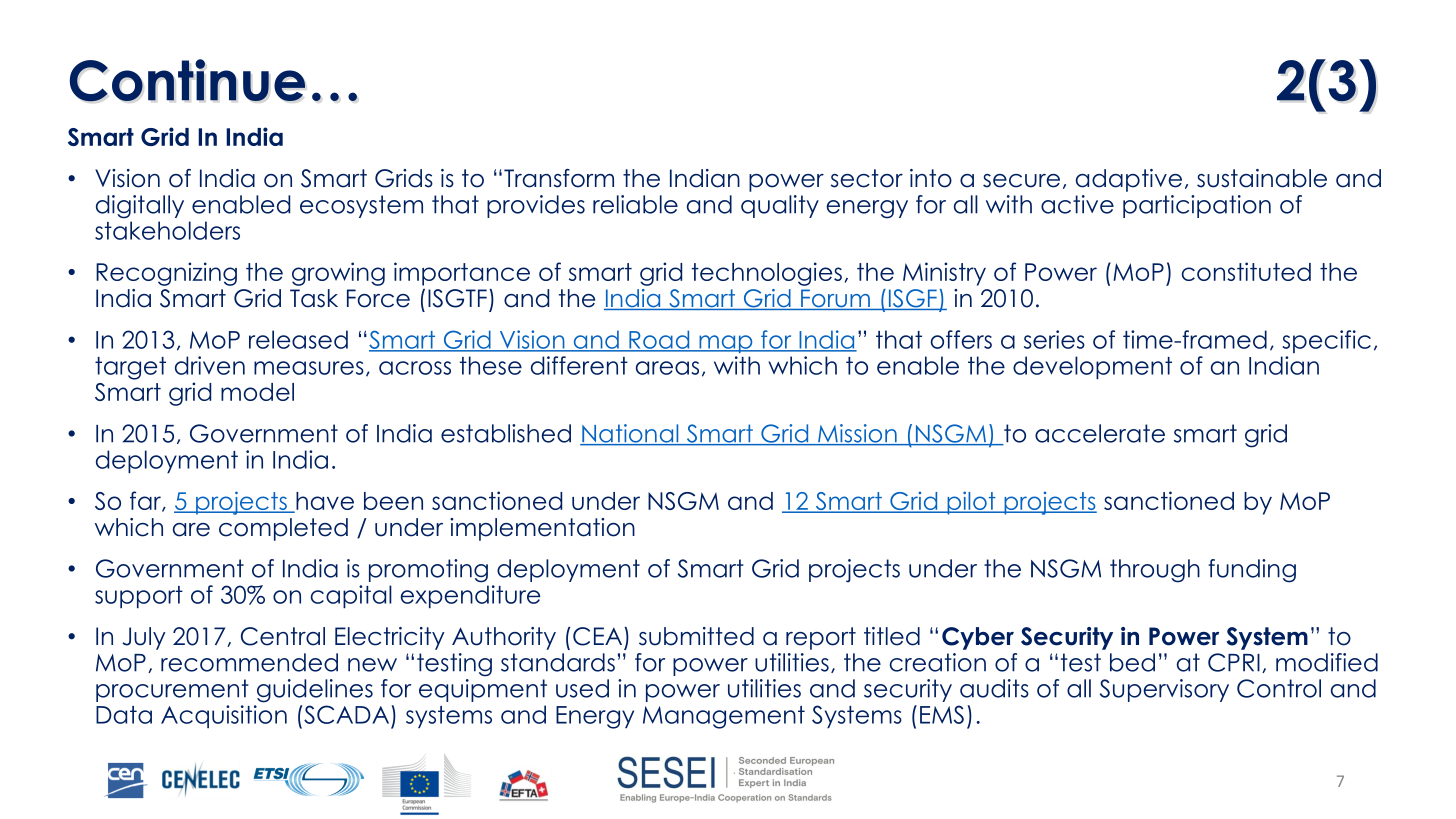  I want to click on guidelines, so click(315, 691).
